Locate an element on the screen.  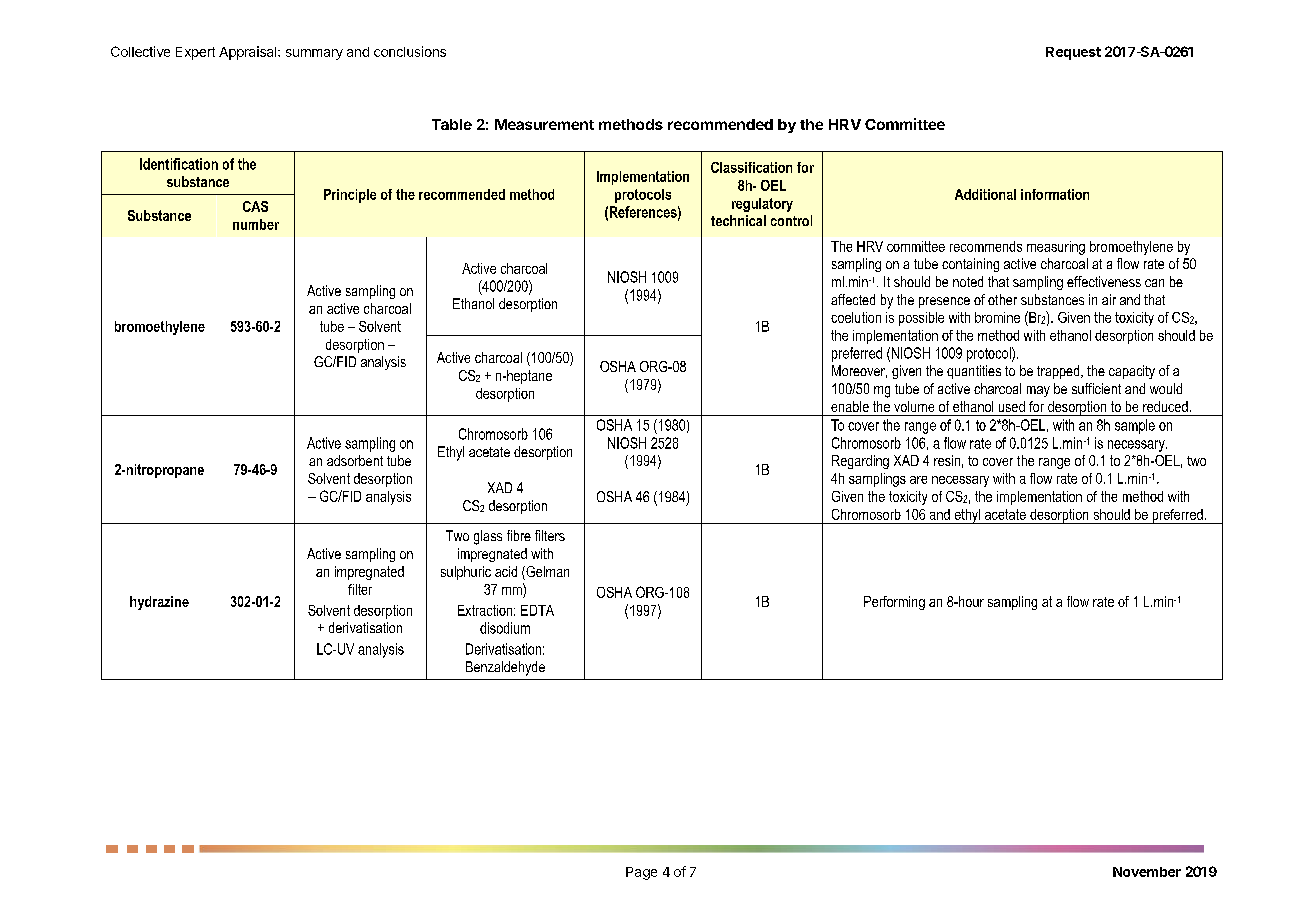
Appraisal is located at coordinates (249, 53).
